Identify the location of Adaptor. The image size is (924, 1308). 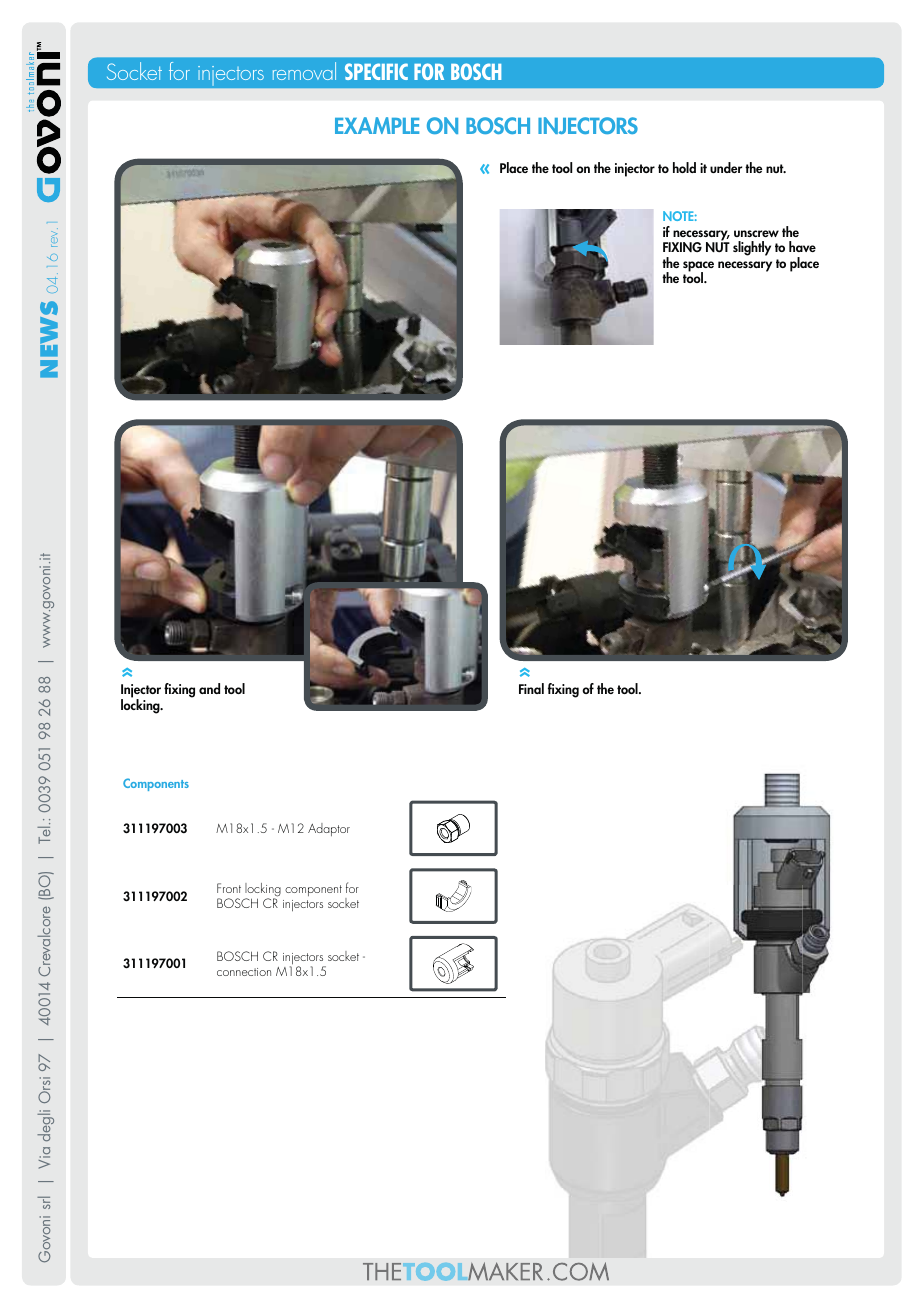
(329, 829).
